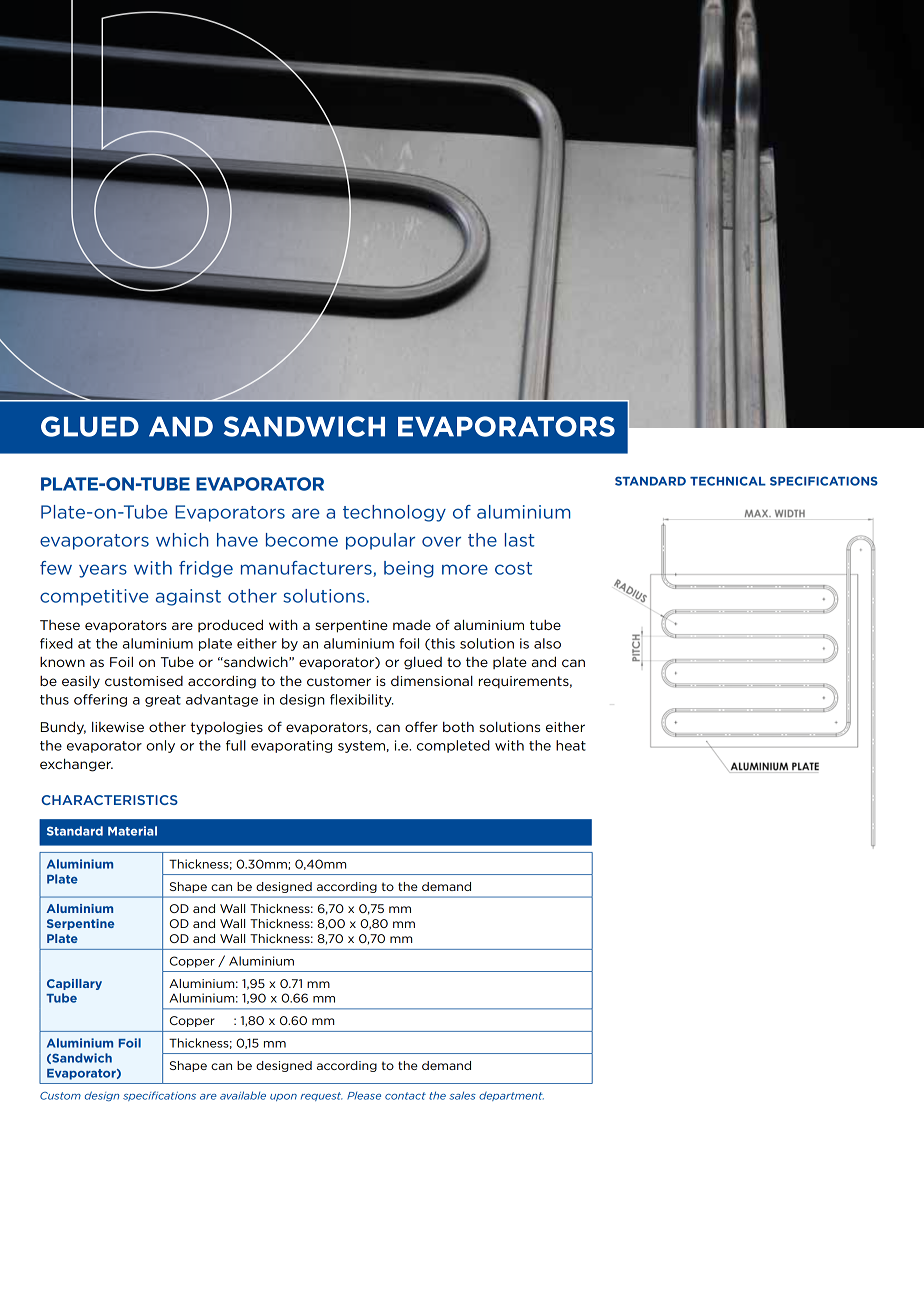  Describe the element at coordinates (511, 1096) in the document. I see `department` at that location.
